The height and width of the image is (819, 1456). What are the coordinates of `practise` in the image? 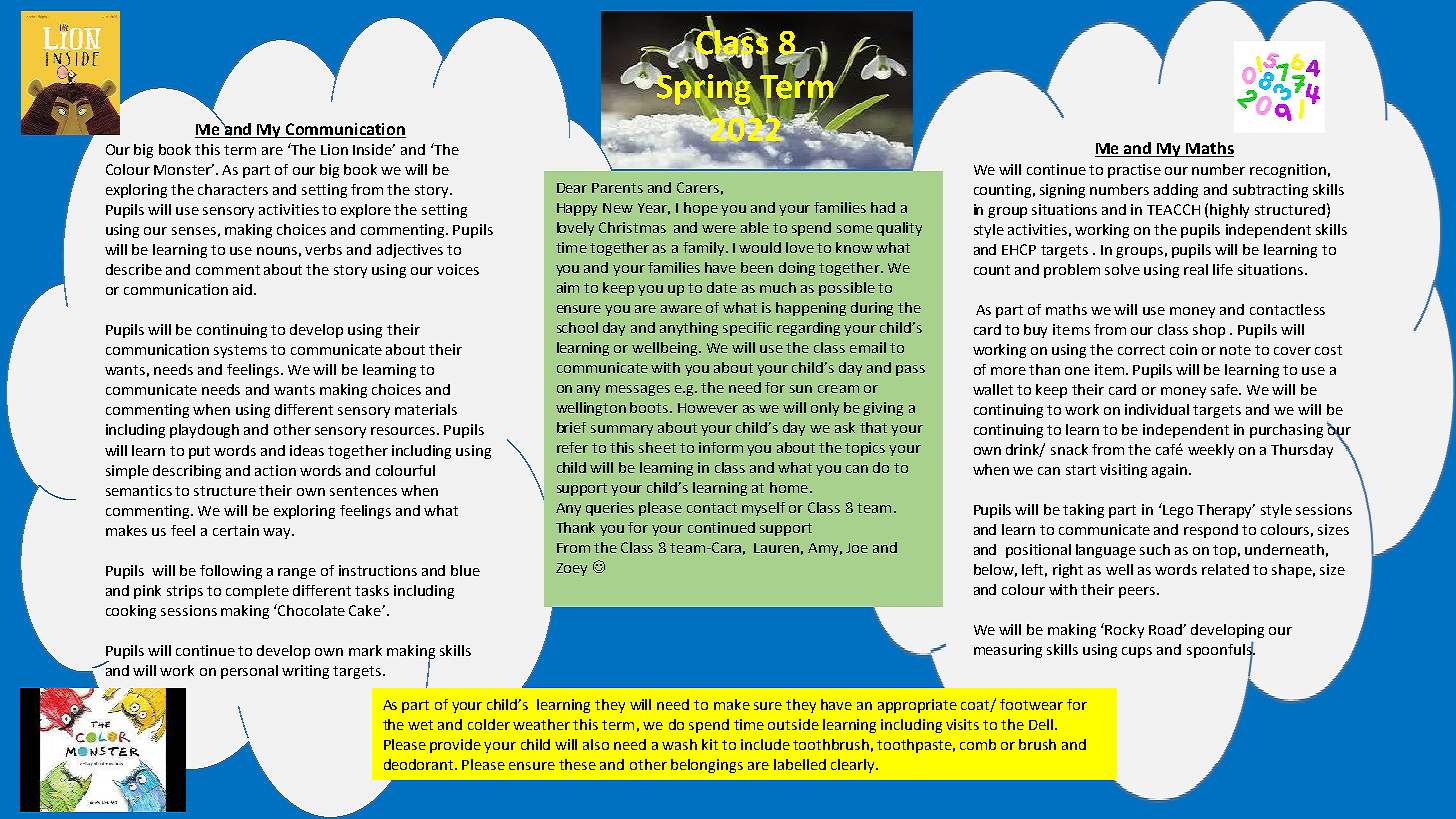 It's located at (1134, 171).
